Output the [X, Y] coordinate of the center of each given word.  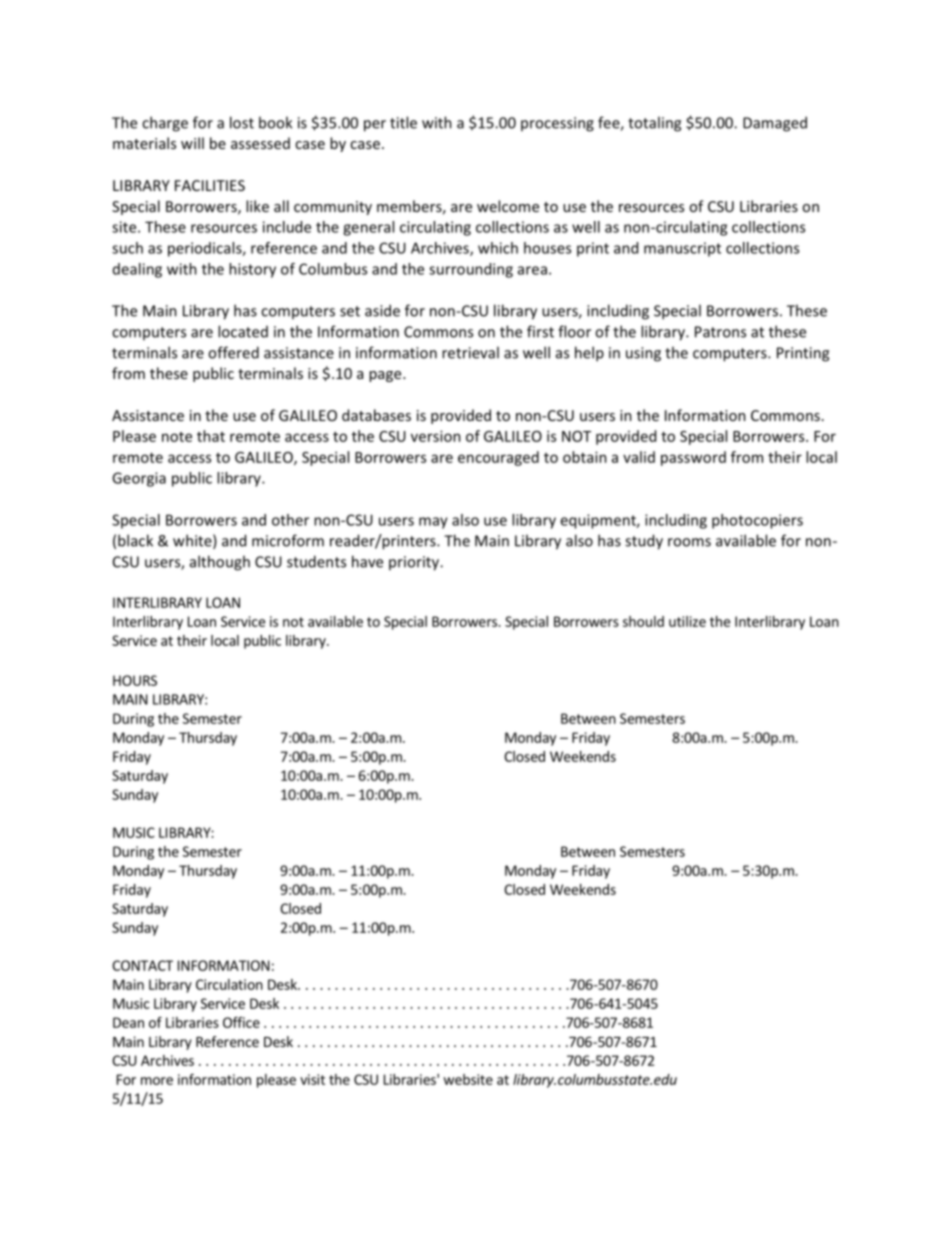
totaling [654, 124]
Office [241, 1022]
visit [312, 1079]
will [192, 143]
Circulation [229, 984]
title [403, 122]
